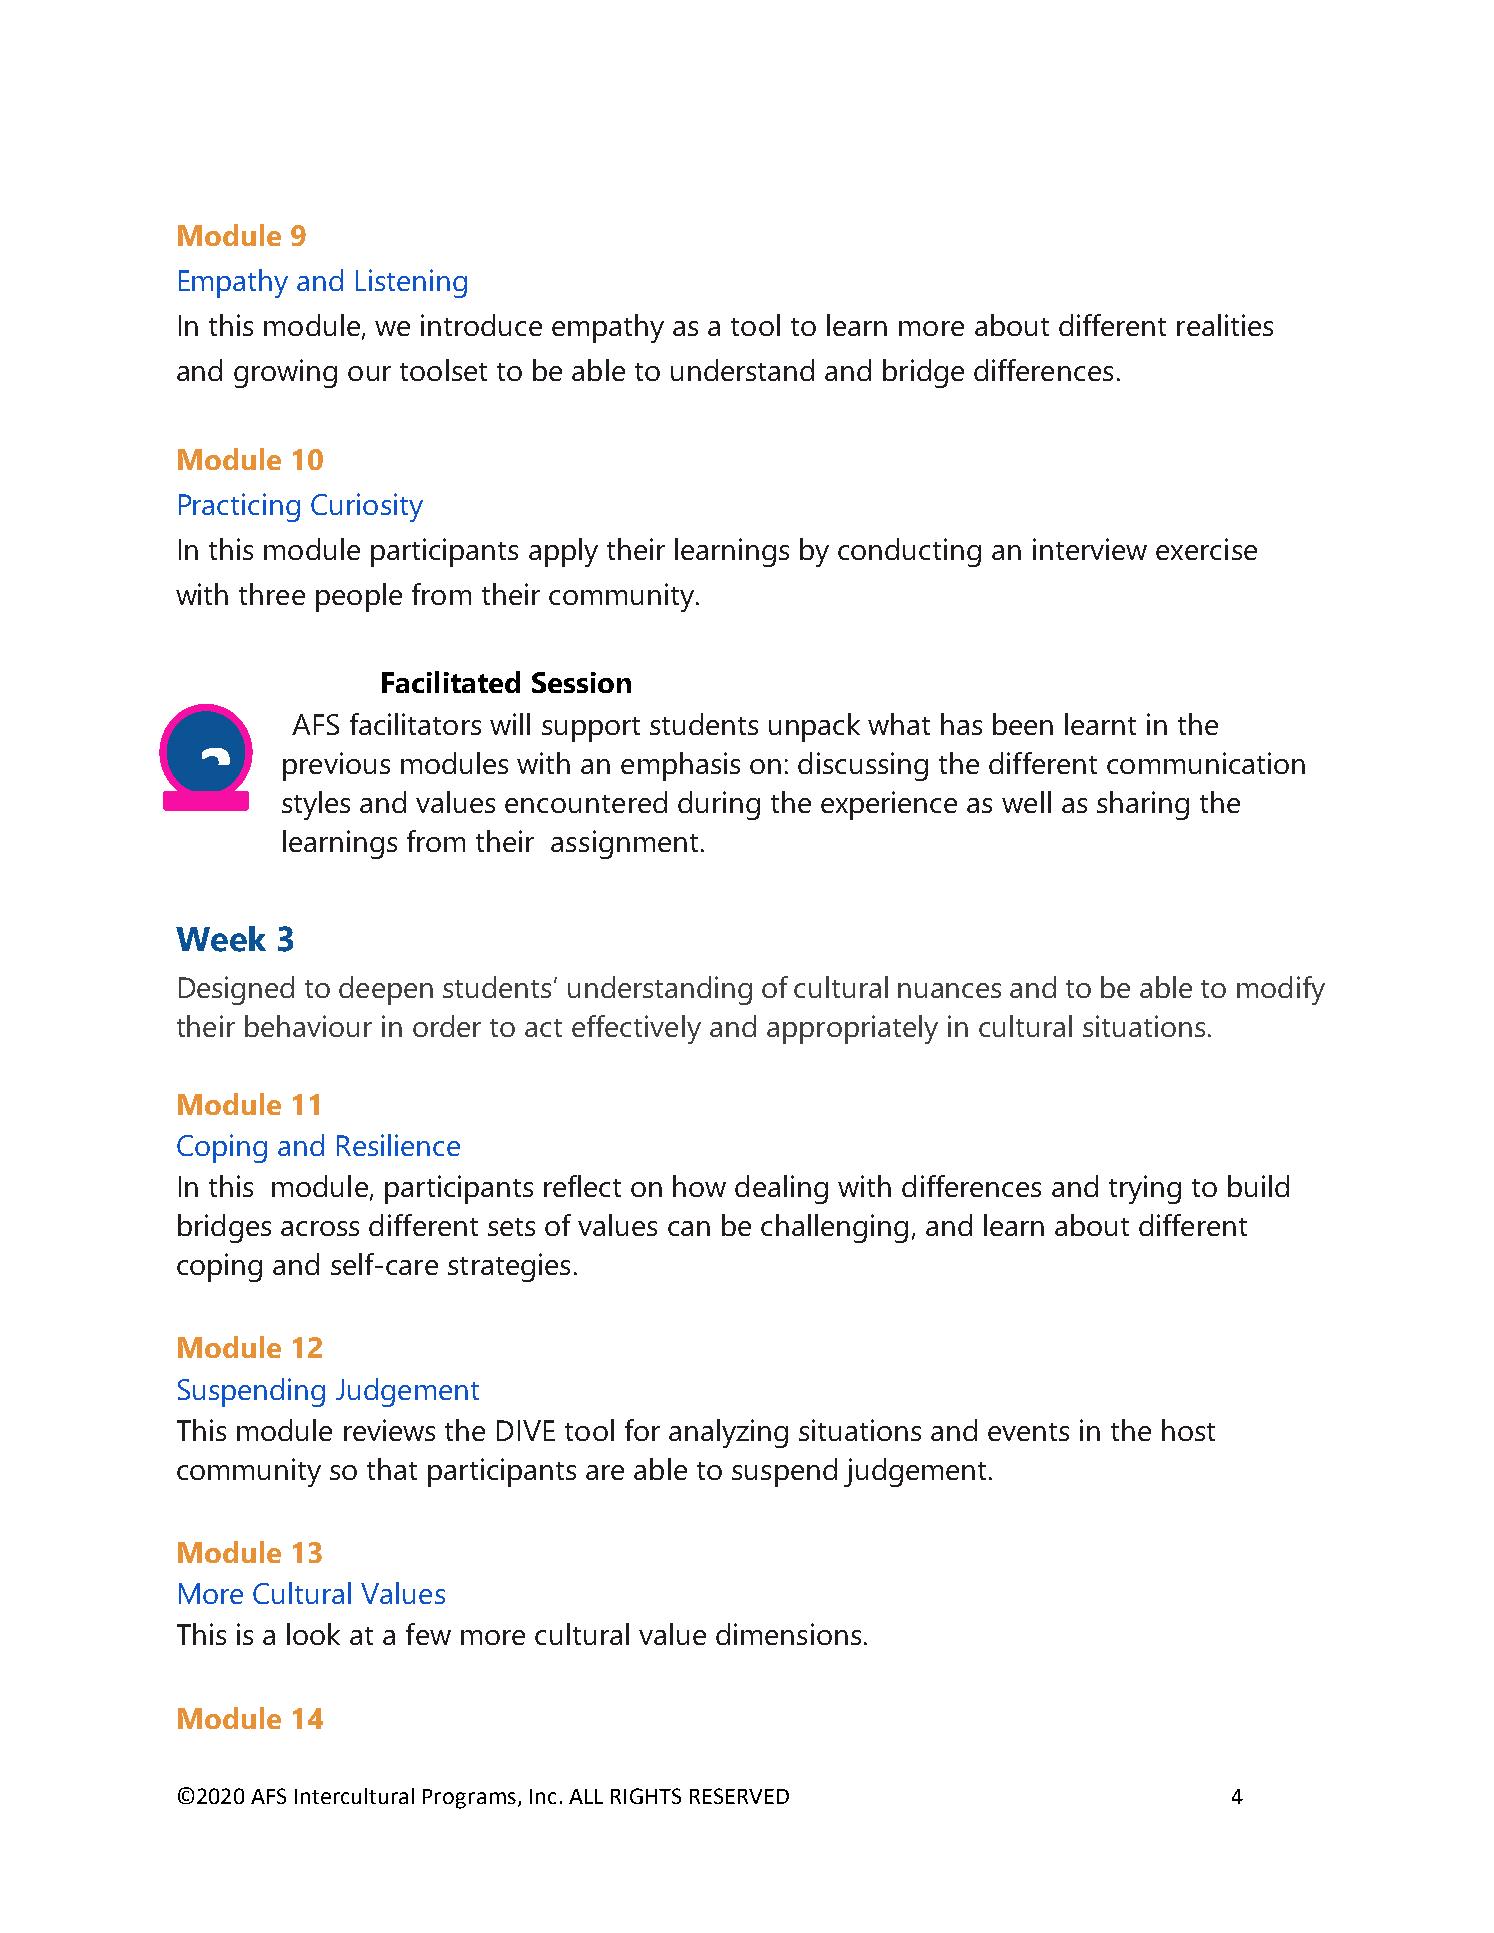  What do you see at coordinates (1281, 990) in the screenshot?
I see `modify` at bounding box center [1281, 990].
